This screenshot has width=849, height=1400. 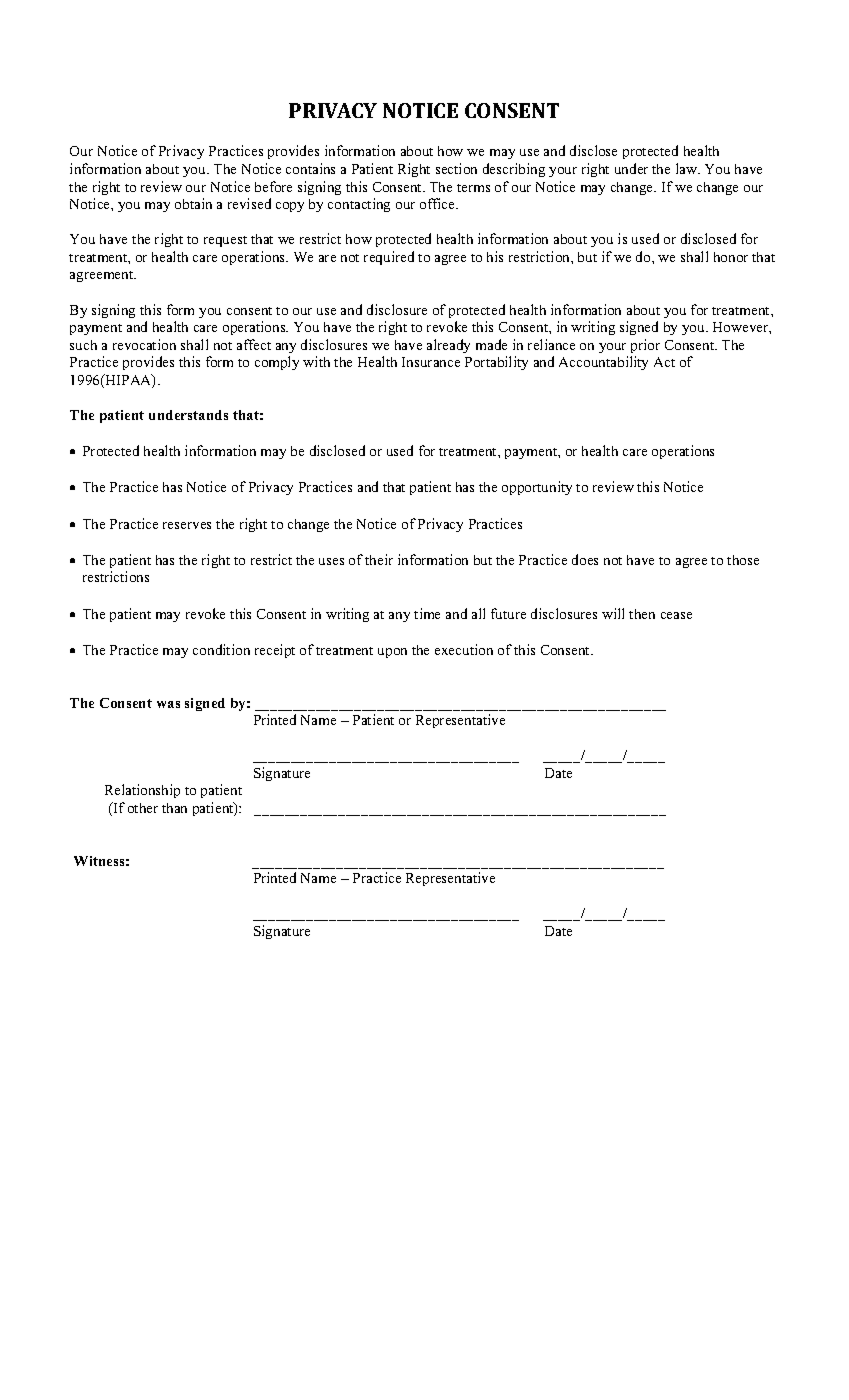 I want to click on law, so click(x=688, y=168).
